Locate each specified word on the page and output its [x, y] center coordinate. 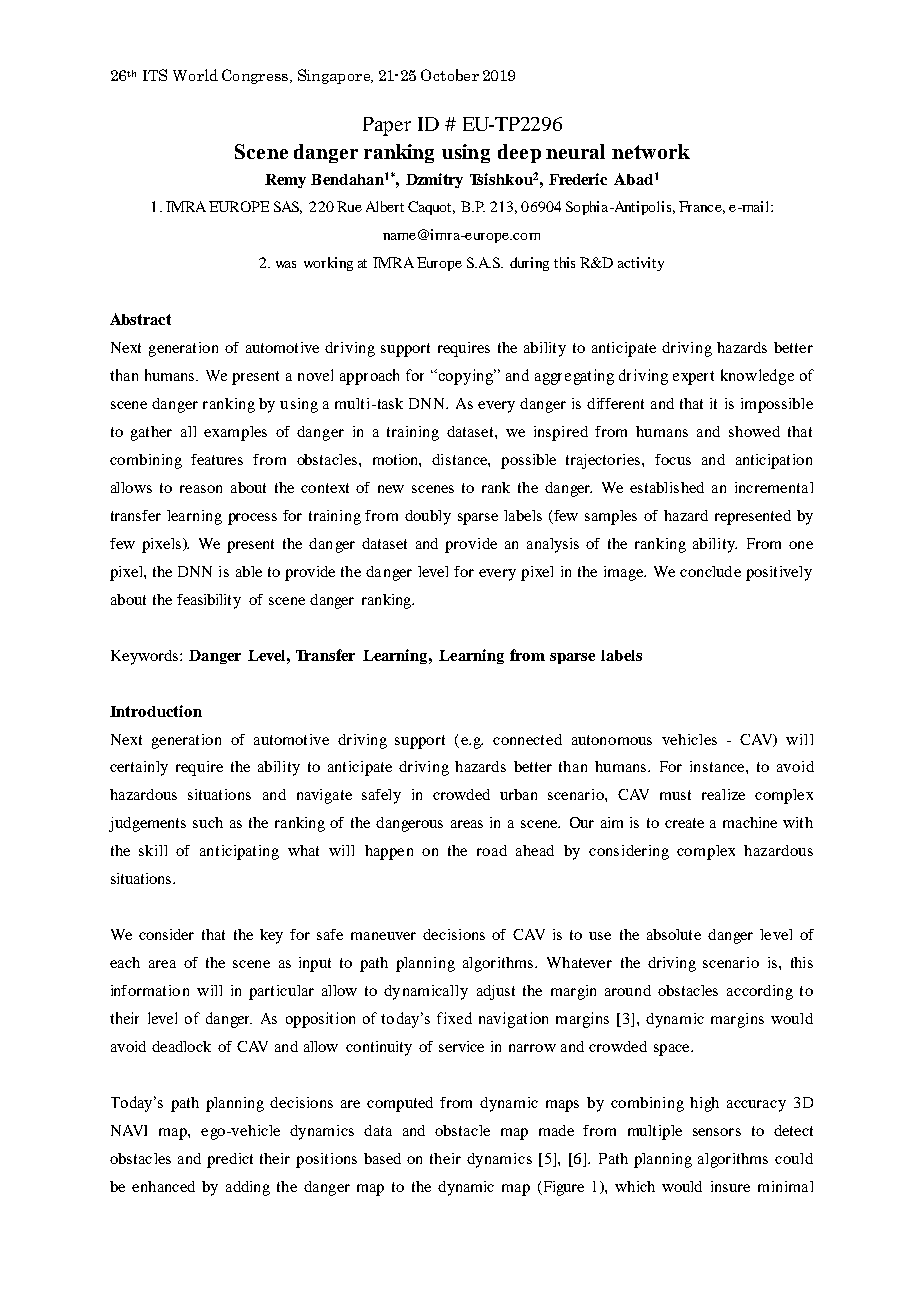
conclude [710, 571]
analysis [553, 545]
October [450, 75]
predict [230, 1160]
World [195, 75]
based [382, 1158]
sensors [717, 1132]
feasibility [209, 601]
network [651, 151]
